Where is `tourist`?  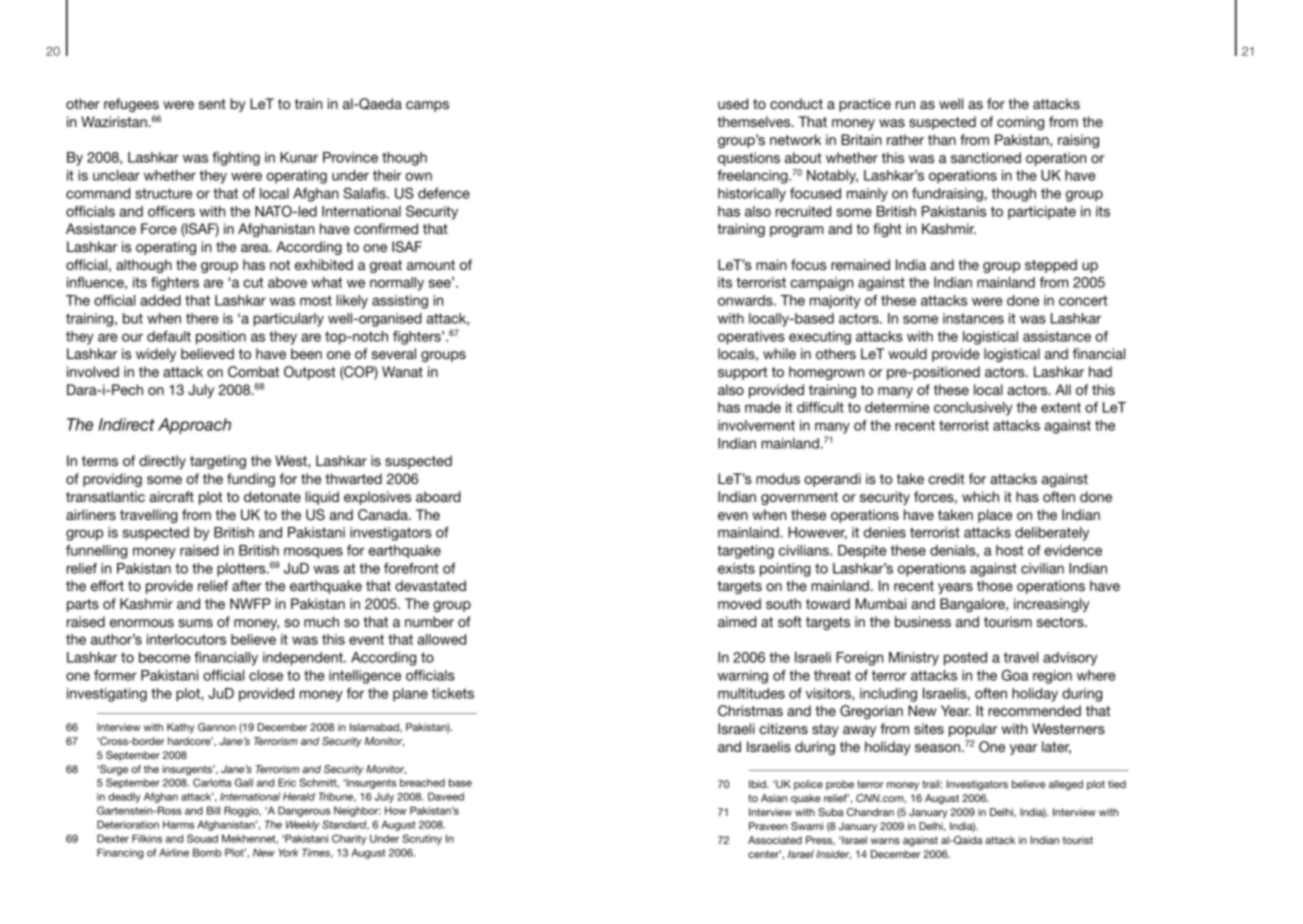
tourist is located at coordinates (1077, 840).
